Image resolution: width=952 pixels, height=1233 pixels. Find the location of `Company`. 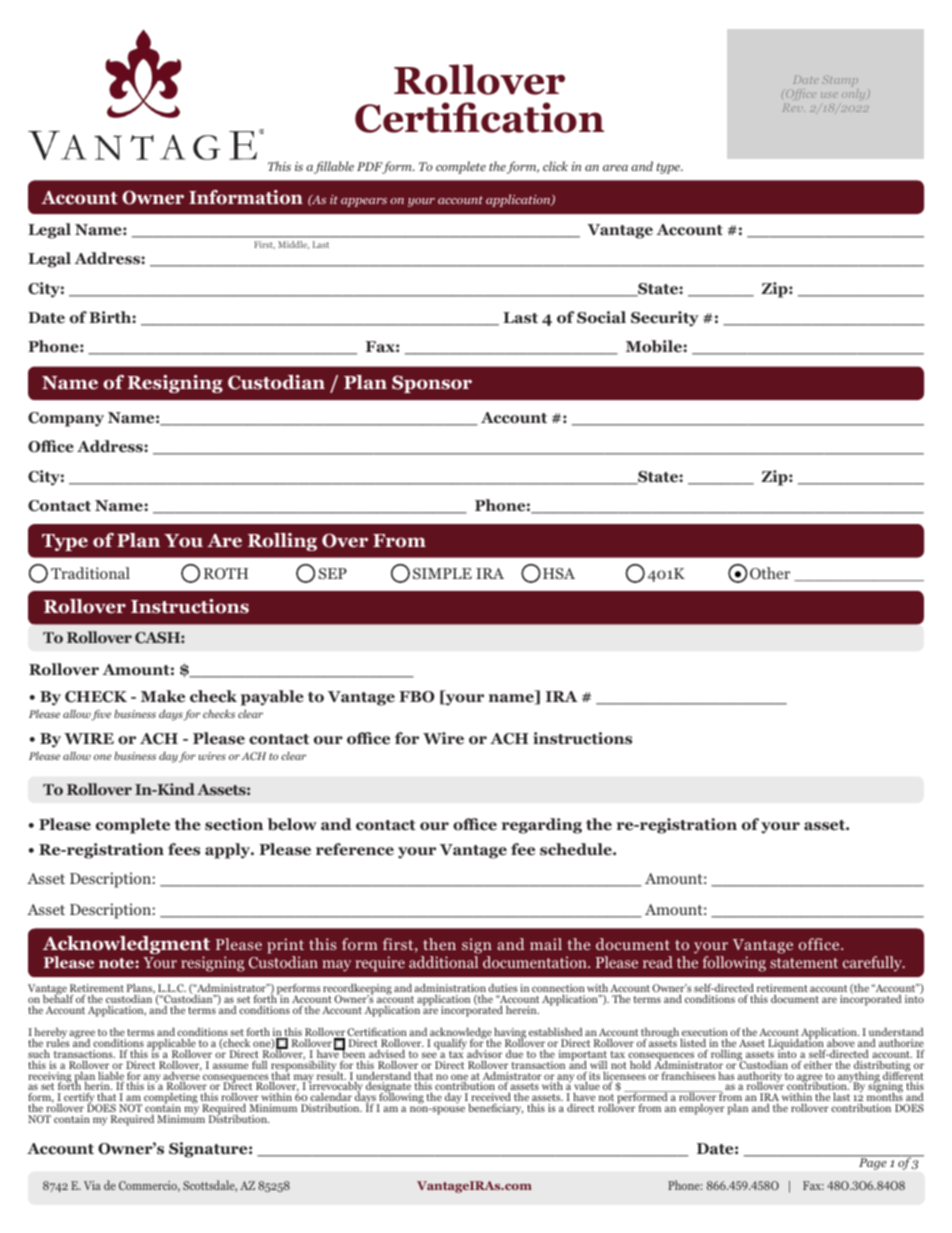

Company is located at coordinates (66, 419).
